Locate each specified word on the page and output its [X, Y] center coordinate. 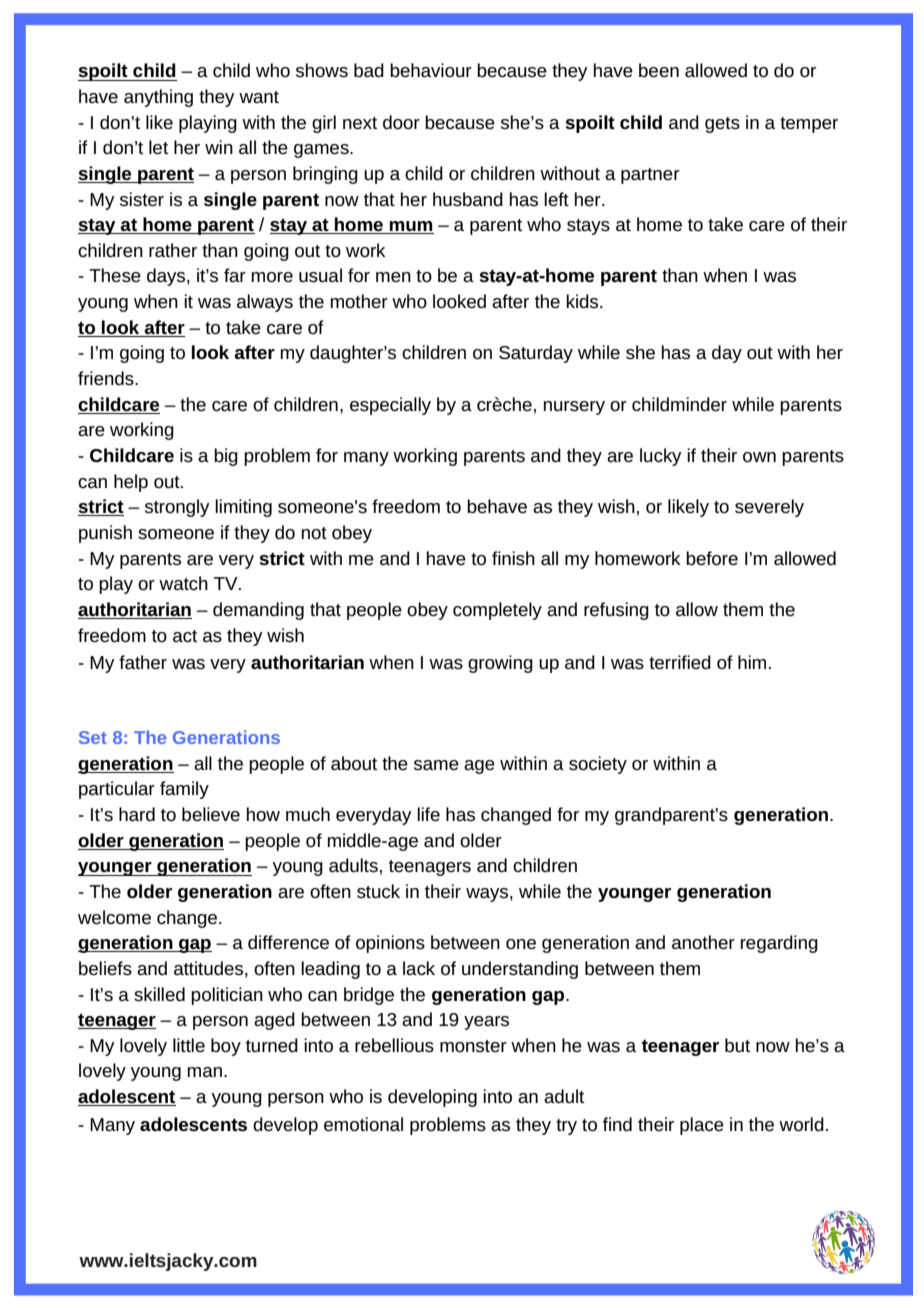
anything [158, 98]
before [712, 558]
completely [497, 611]
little [189, 1045]
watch [183, 583]
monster [473, 1046]
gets [722, 125]
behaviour [431, 70]
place [702, 1126]
